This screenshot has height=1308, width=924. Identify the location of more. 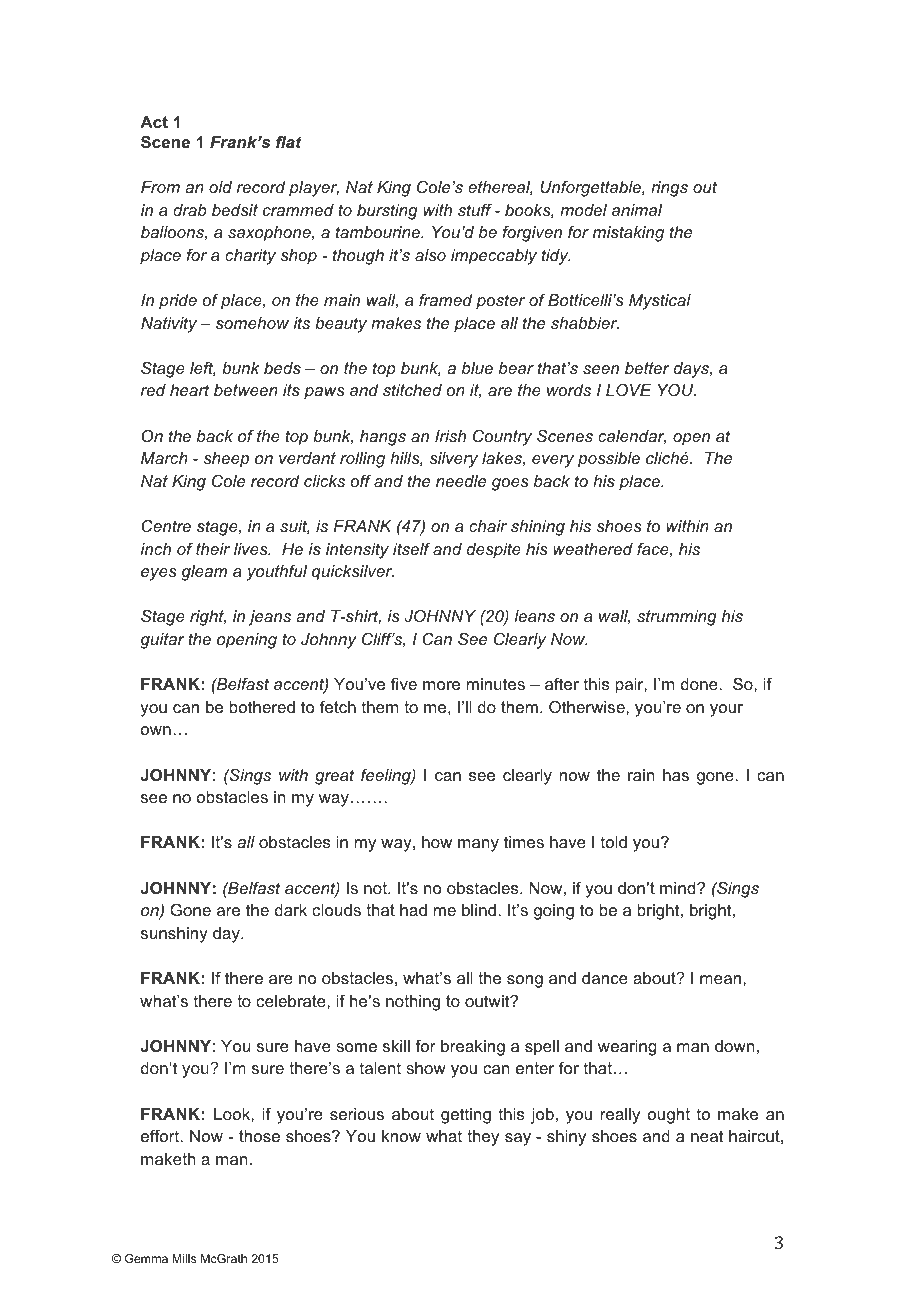
(441, 685).
